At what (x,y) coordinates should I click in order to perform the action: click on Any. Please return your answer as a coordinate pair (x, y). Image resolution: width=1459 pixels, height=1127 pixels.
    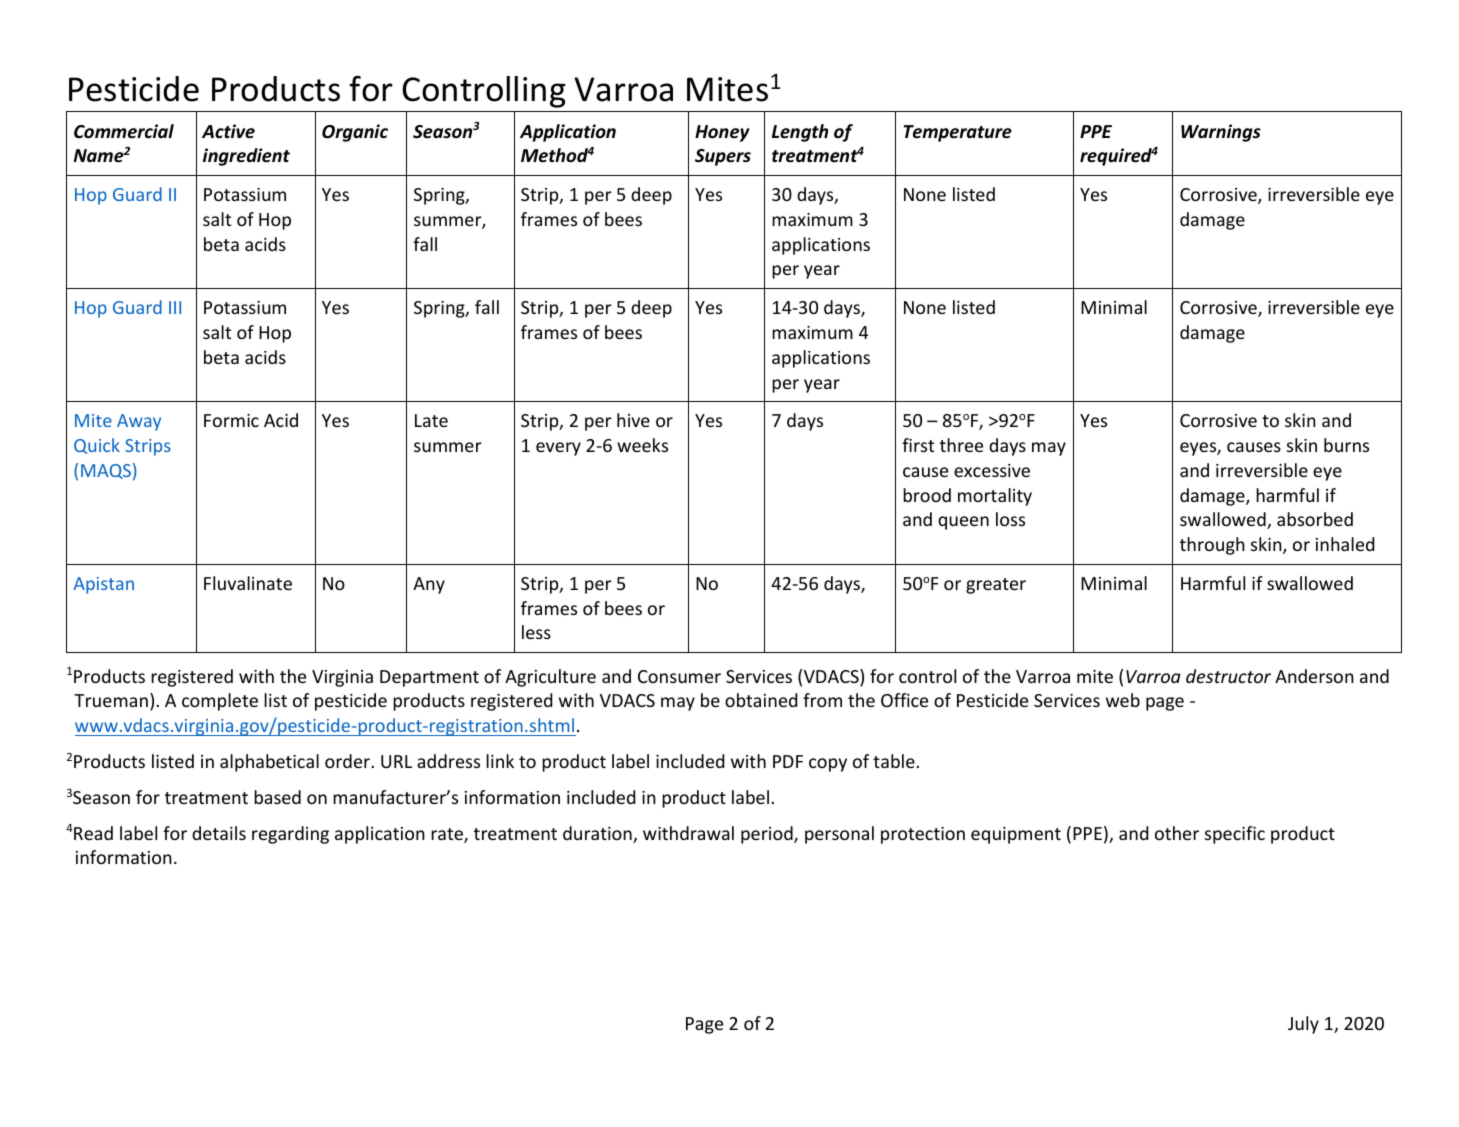
    Looking at the image, I should click on (429, 585).
